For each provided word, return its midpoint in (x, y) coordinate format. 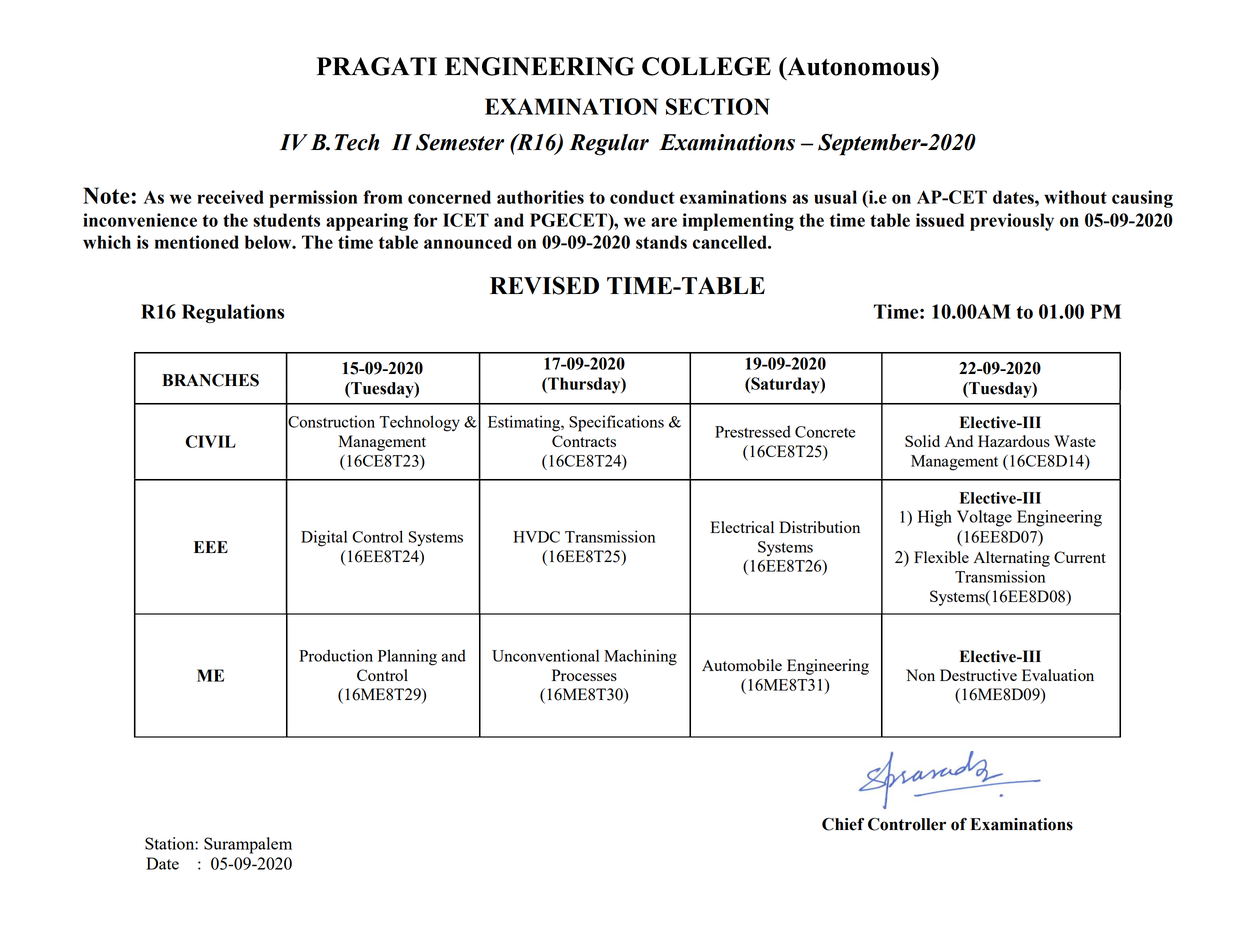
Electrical (742, 527)
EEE (211, 547)
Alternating (1011, 559)
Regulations (233, 313)
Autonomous (858, 66)
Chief (843, 824)
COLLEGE (706, 66)
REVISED (544, 285)
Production (336, 655)
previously (1012, 222)
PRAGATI (377, 66)
